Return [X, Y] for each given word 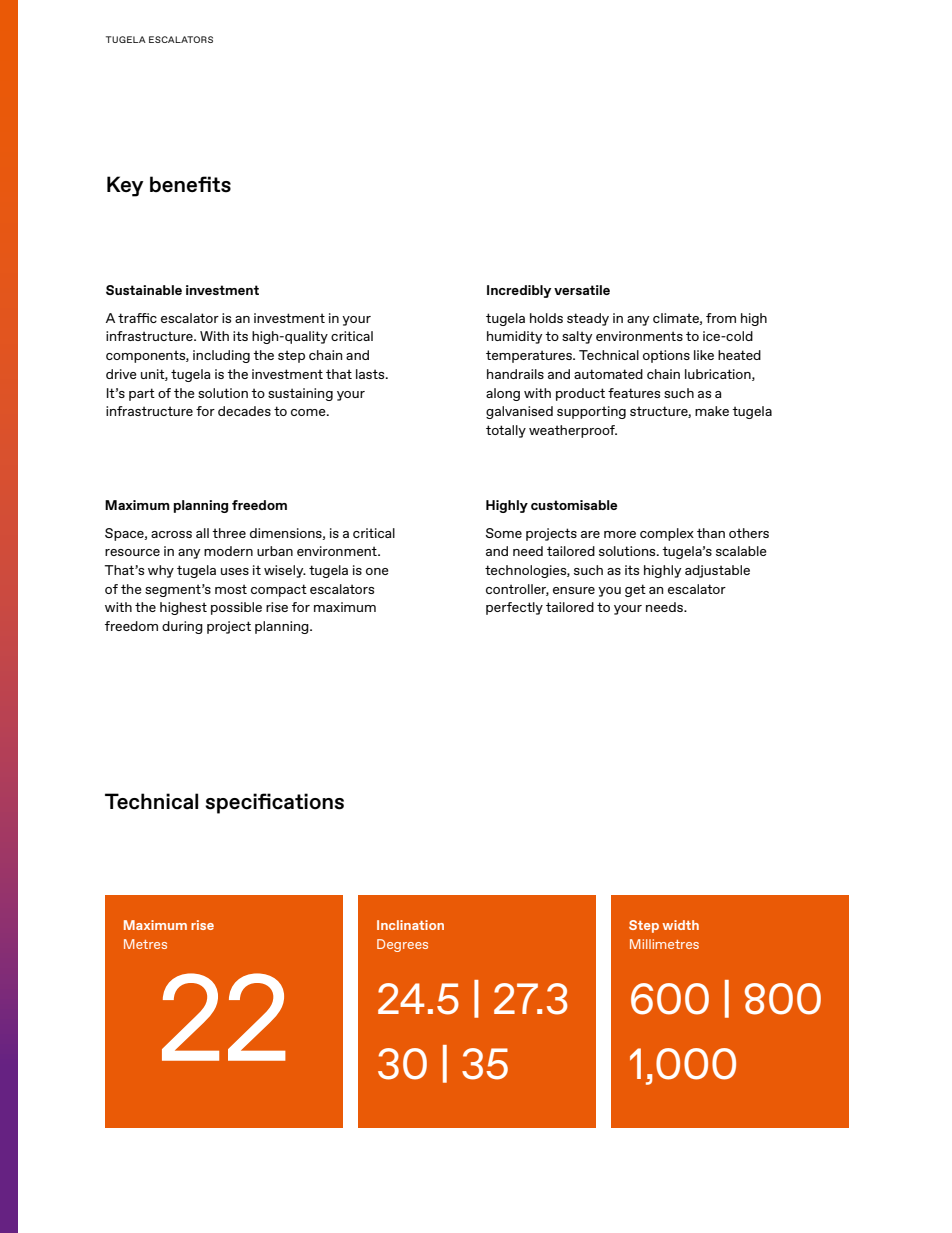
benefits [190, 184]
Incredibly [519, 291]
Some [504, 533]
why [161, 571]
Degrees [402, 945]
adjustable [717, 571]
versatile [582, 290]
